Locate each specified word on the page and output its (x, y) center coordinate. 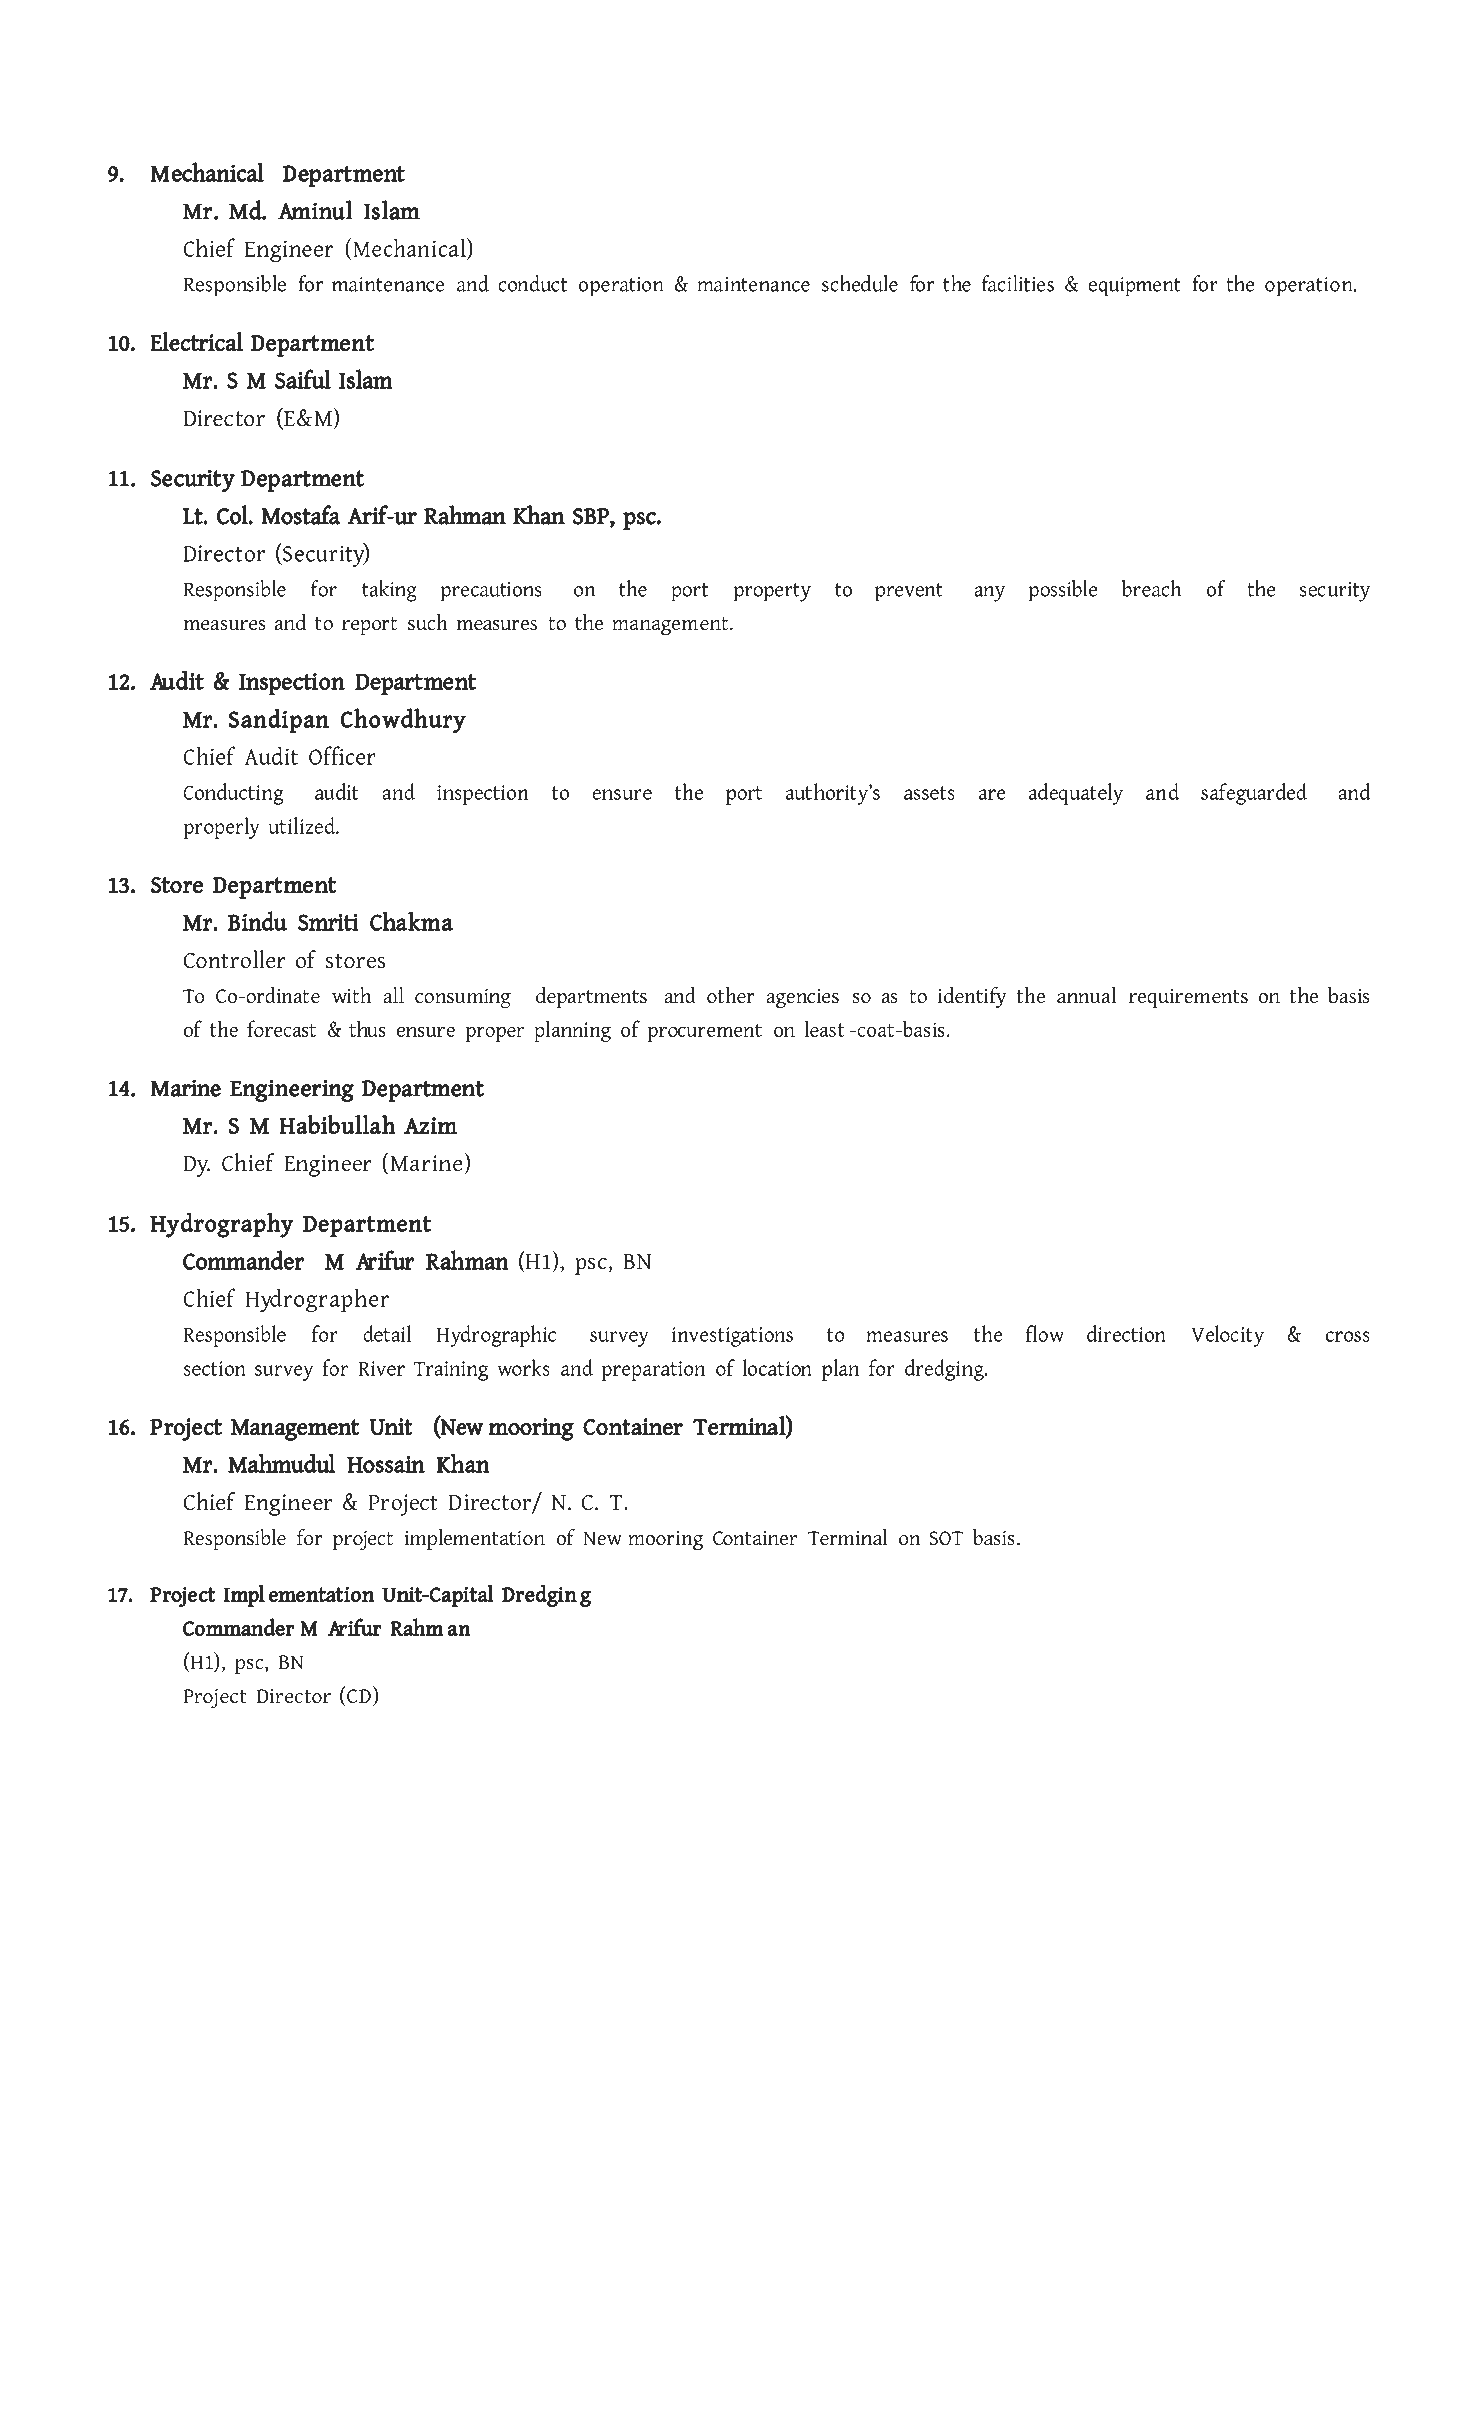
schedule (860, 283)
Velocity (1227, 1336)
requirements (1188, 998)
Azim (430, 1125)
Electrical (196, 342)
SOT (946, 1538)
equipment (1134, 287)
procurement (704, 1032)
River (382, 1368)
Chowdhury (403, 721)
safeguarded (1254, 794)
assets (929, 793)
